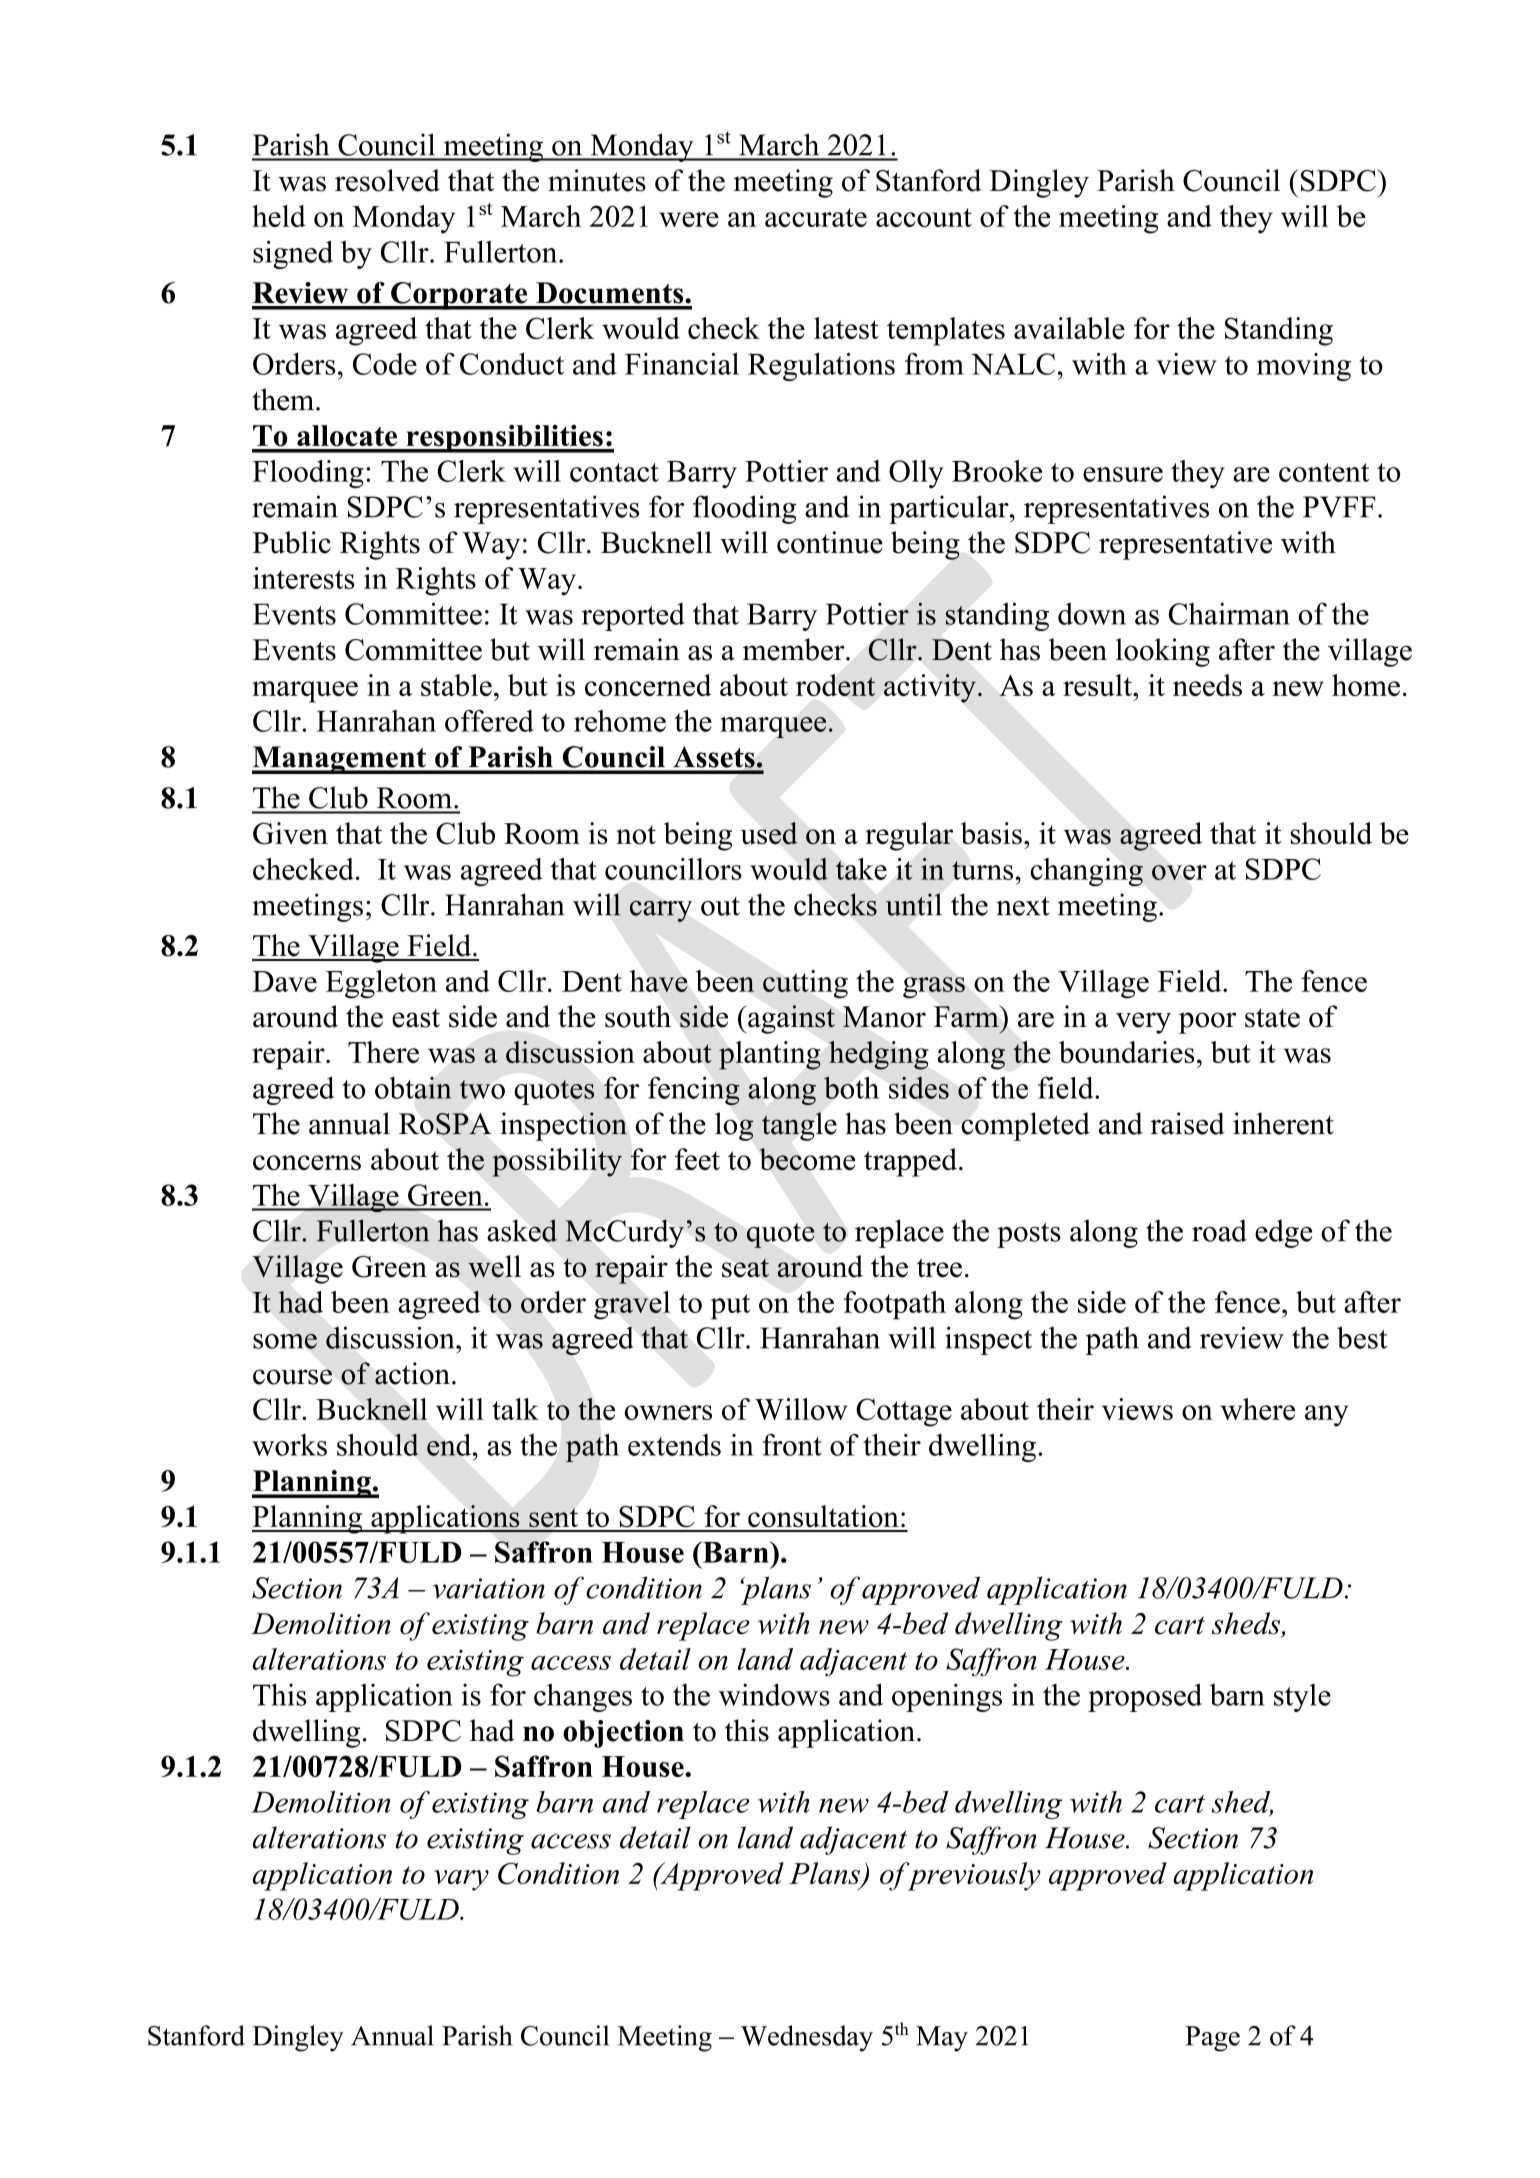 This screenshot has height=2178, width=1540. I want to click on where, so click(1257, 1409).
